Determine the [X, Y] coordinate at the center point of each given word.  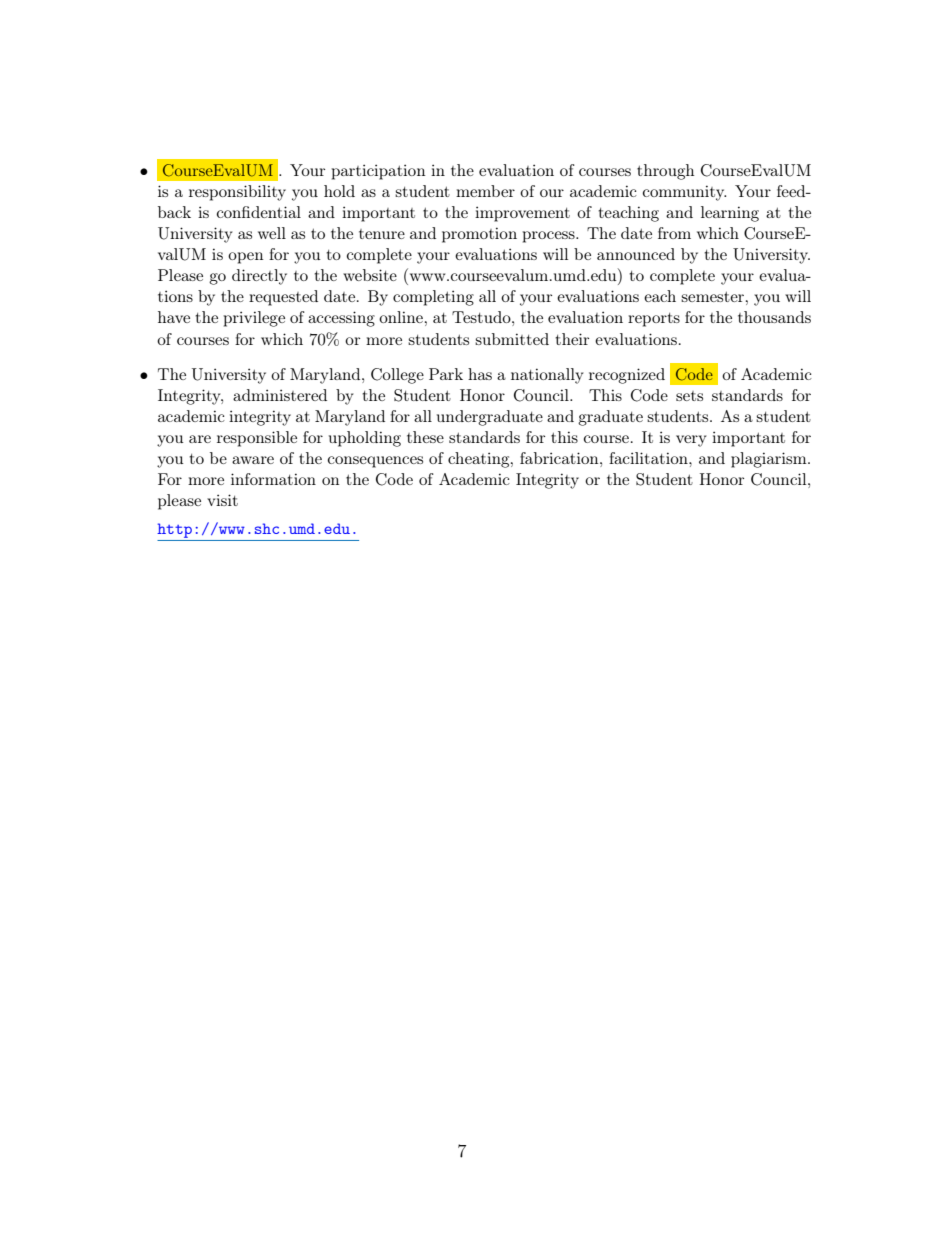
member [485, 191]
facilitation [649, 458]
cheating [480, 460]
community [684, 193]
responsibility [237, 193]
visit [222, 500]
